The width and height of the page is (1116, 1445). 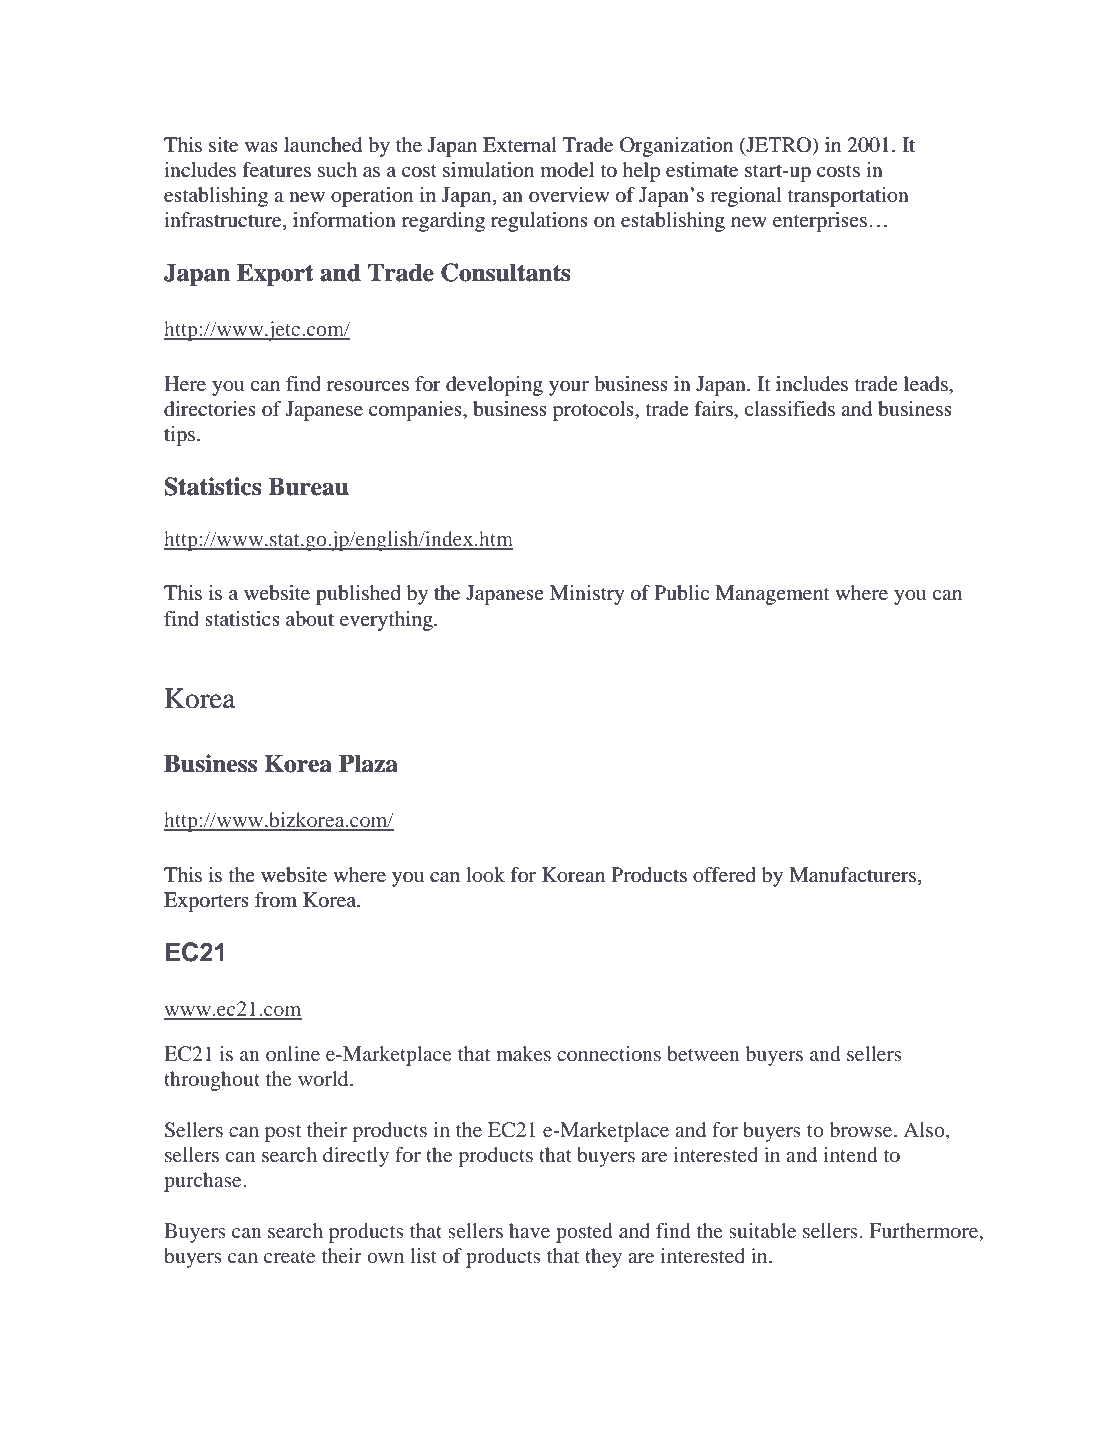 What do you see at coordinates (308, 486) in the page?
I see `Bureau` at bounding box center [308, 486].
